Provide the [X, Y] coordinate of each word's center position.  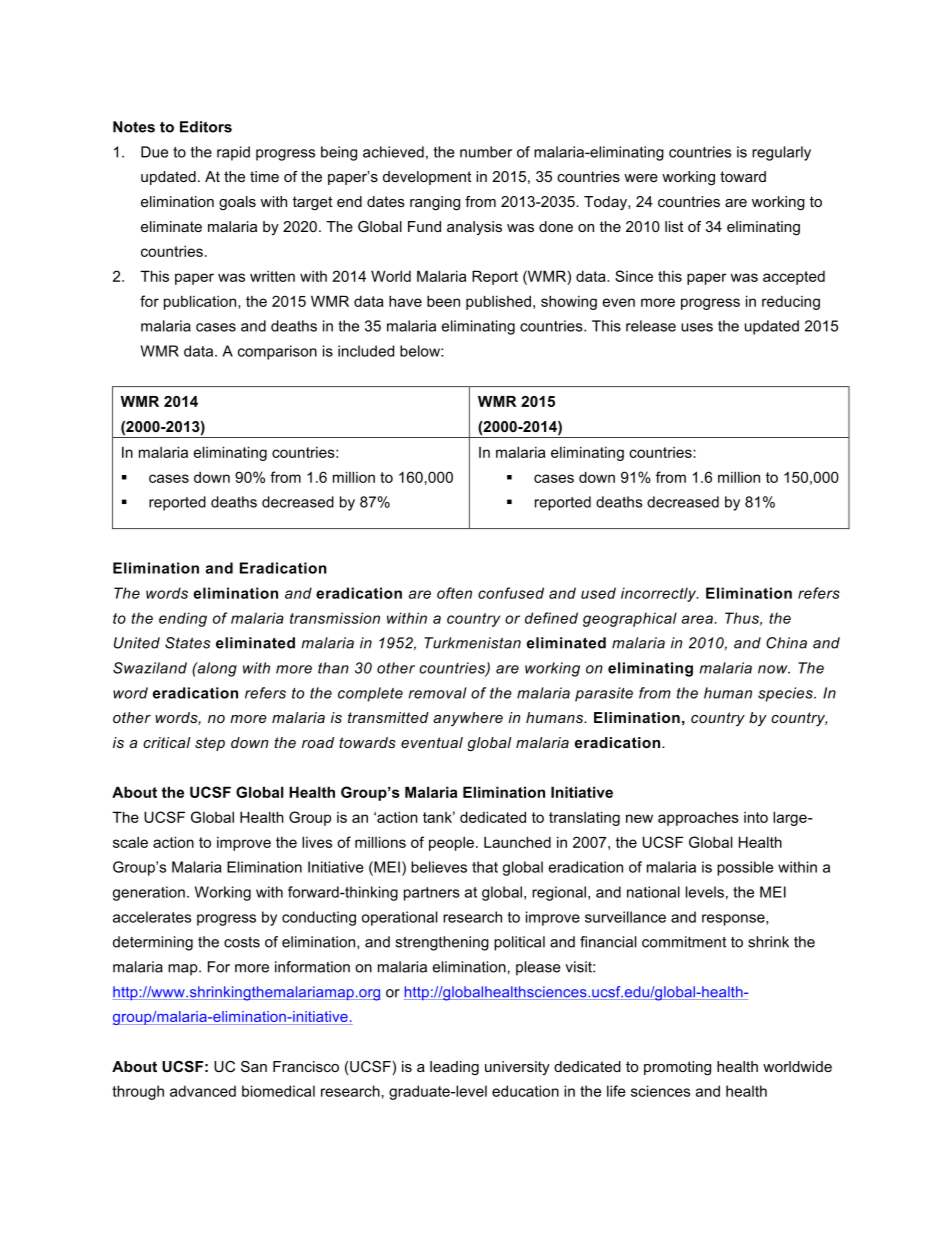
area [697, 619]
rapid [233, 153]
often [454, 593]
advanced [203, 1091]
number [486, 152]
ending [183, 619]
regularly [781, 153]
